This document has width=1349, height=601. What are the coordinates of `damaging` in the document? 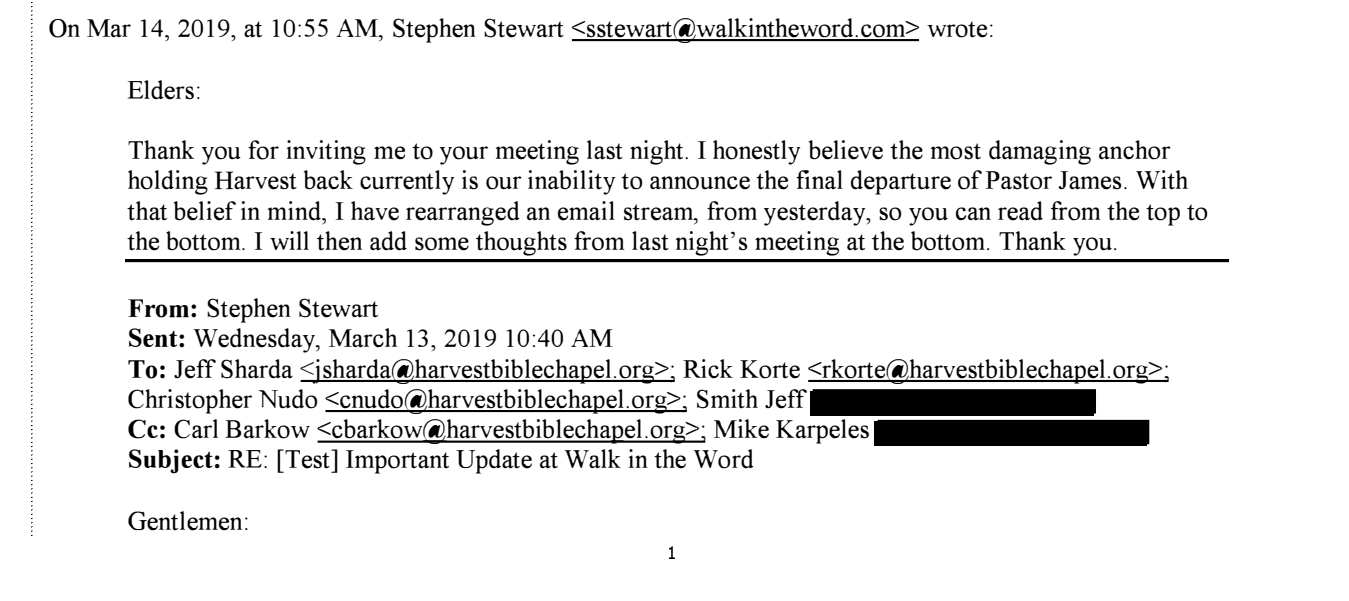 It's located at (1040, 152).
